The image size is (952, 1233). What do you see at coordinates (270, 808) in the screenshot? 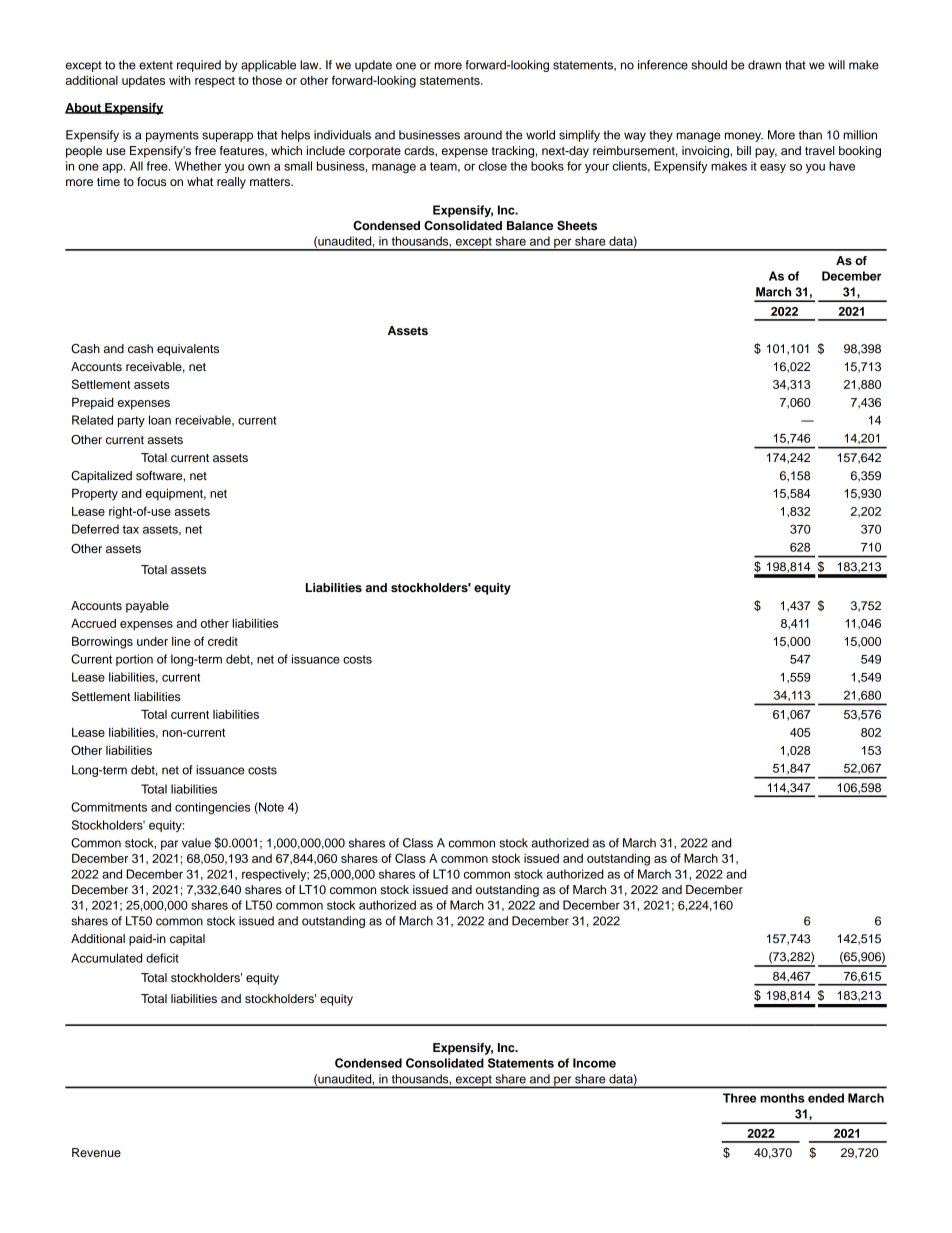
I see `Note` at bounding box center [270, 808].
